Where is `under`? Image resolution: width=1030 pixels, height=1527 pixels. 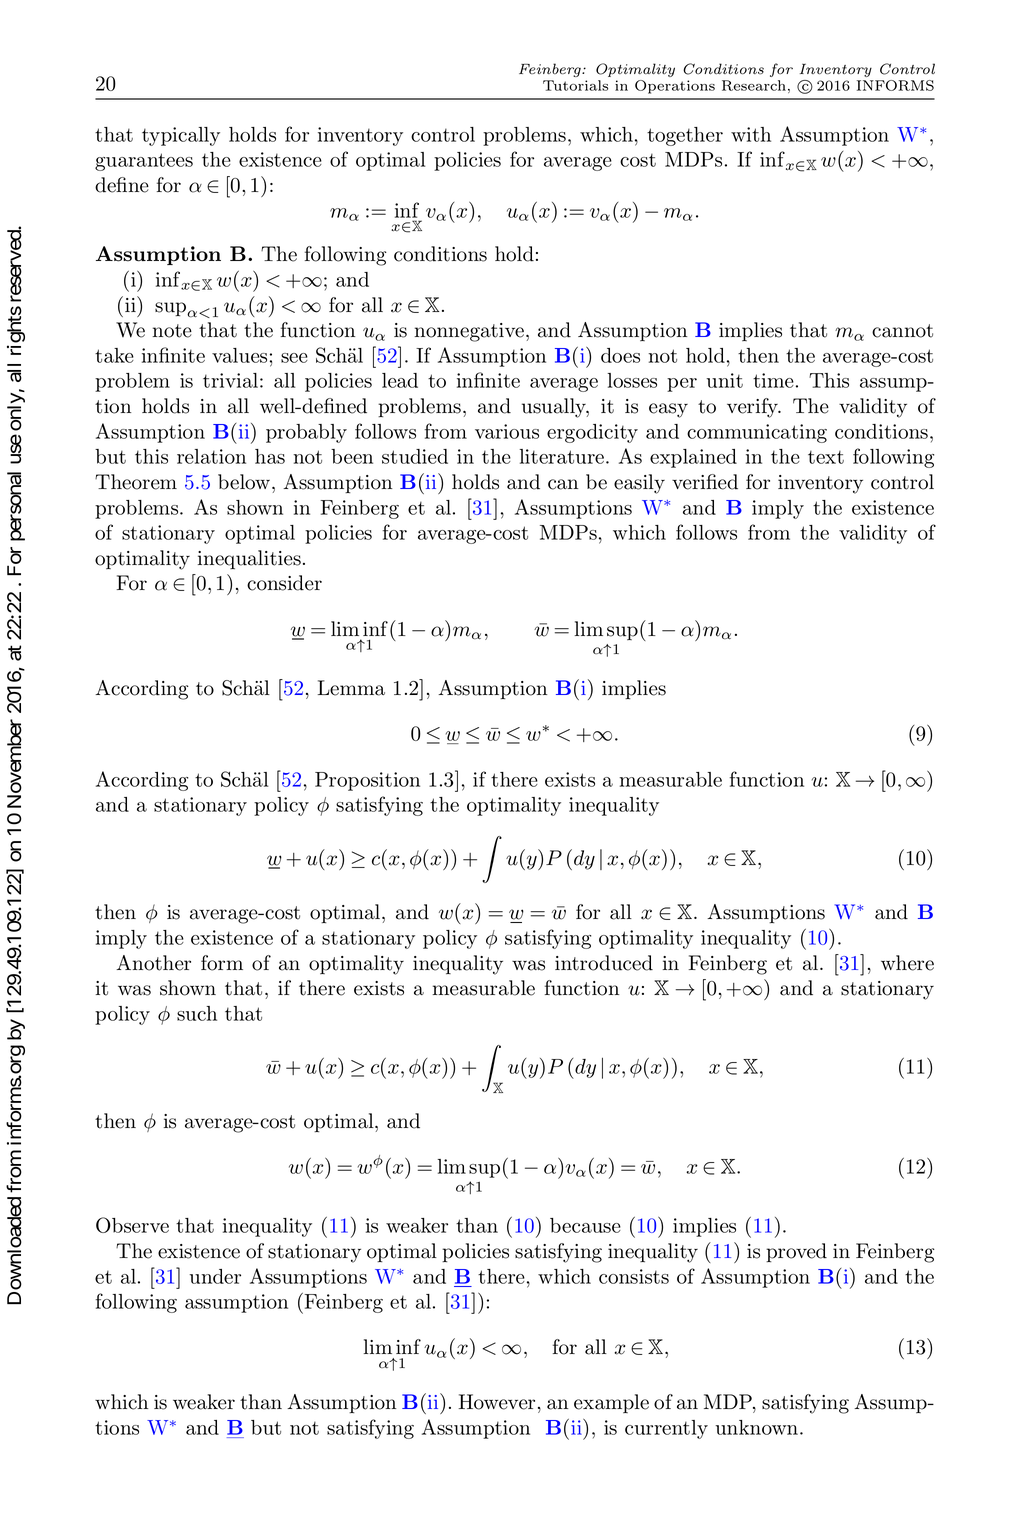 under is located at coordinates (215, 1276).
